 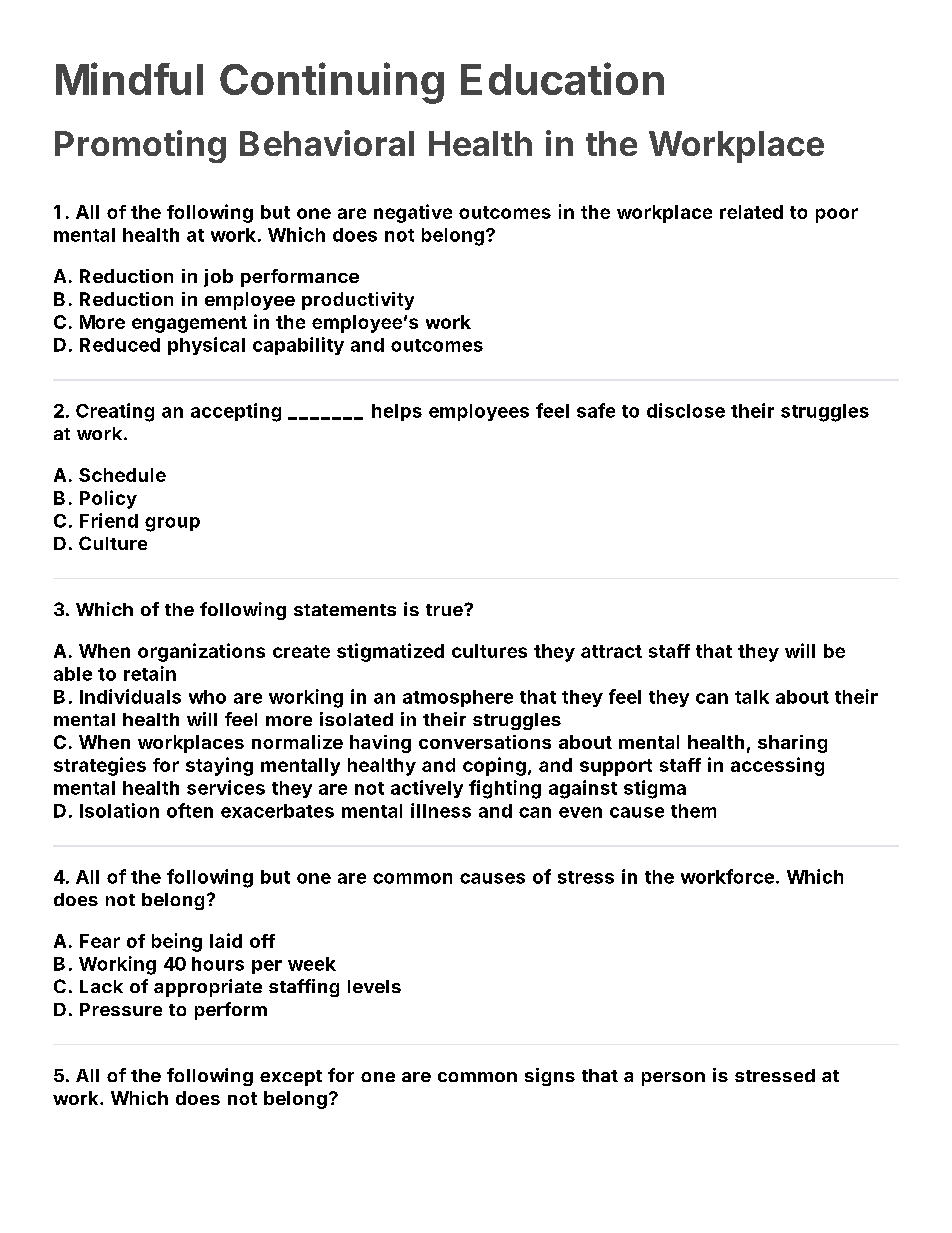 I want to click on related, so click(x=751, y=212).
